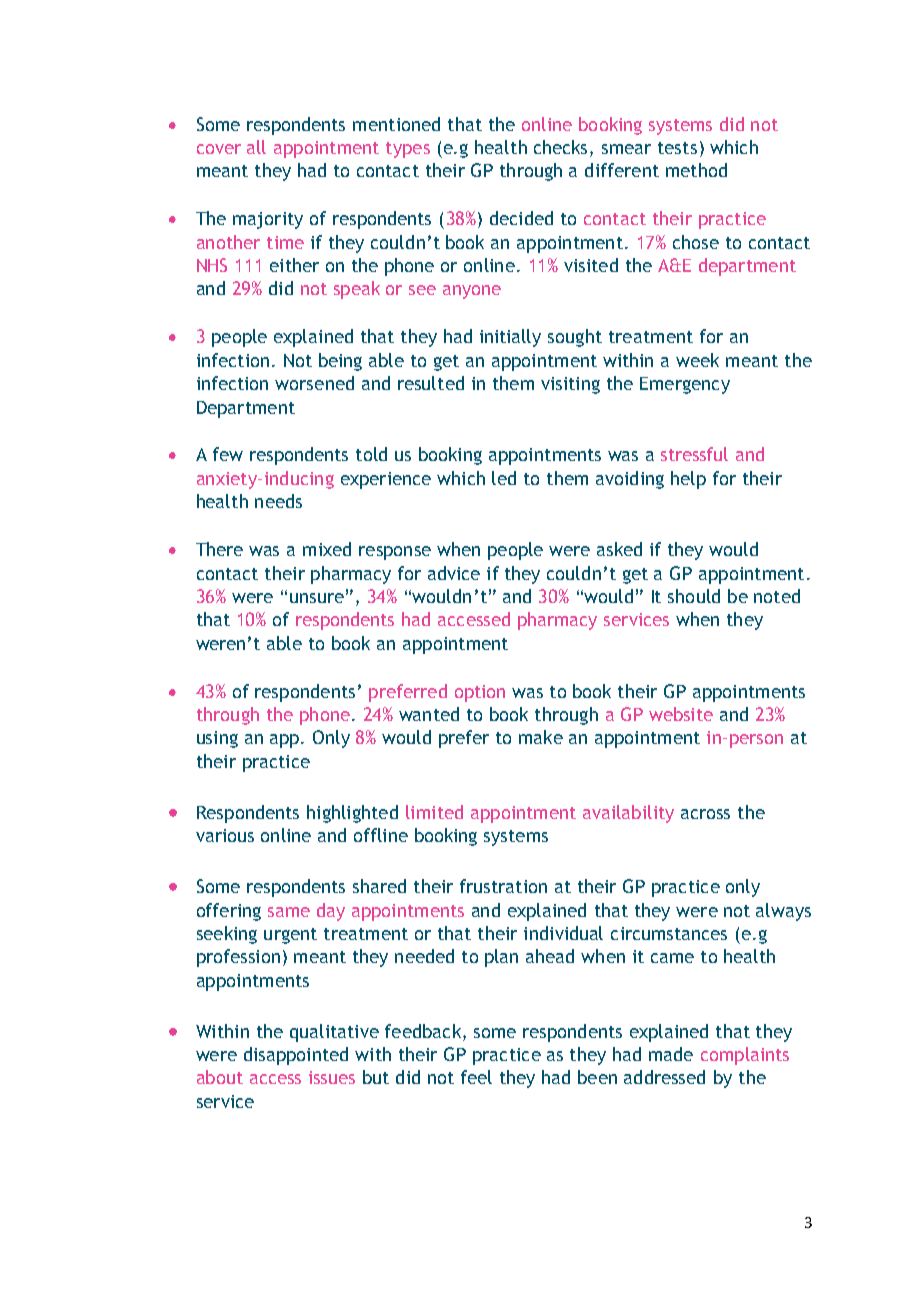 This document has width=924, height=1308. I want to click on various, so click(225, 835).
